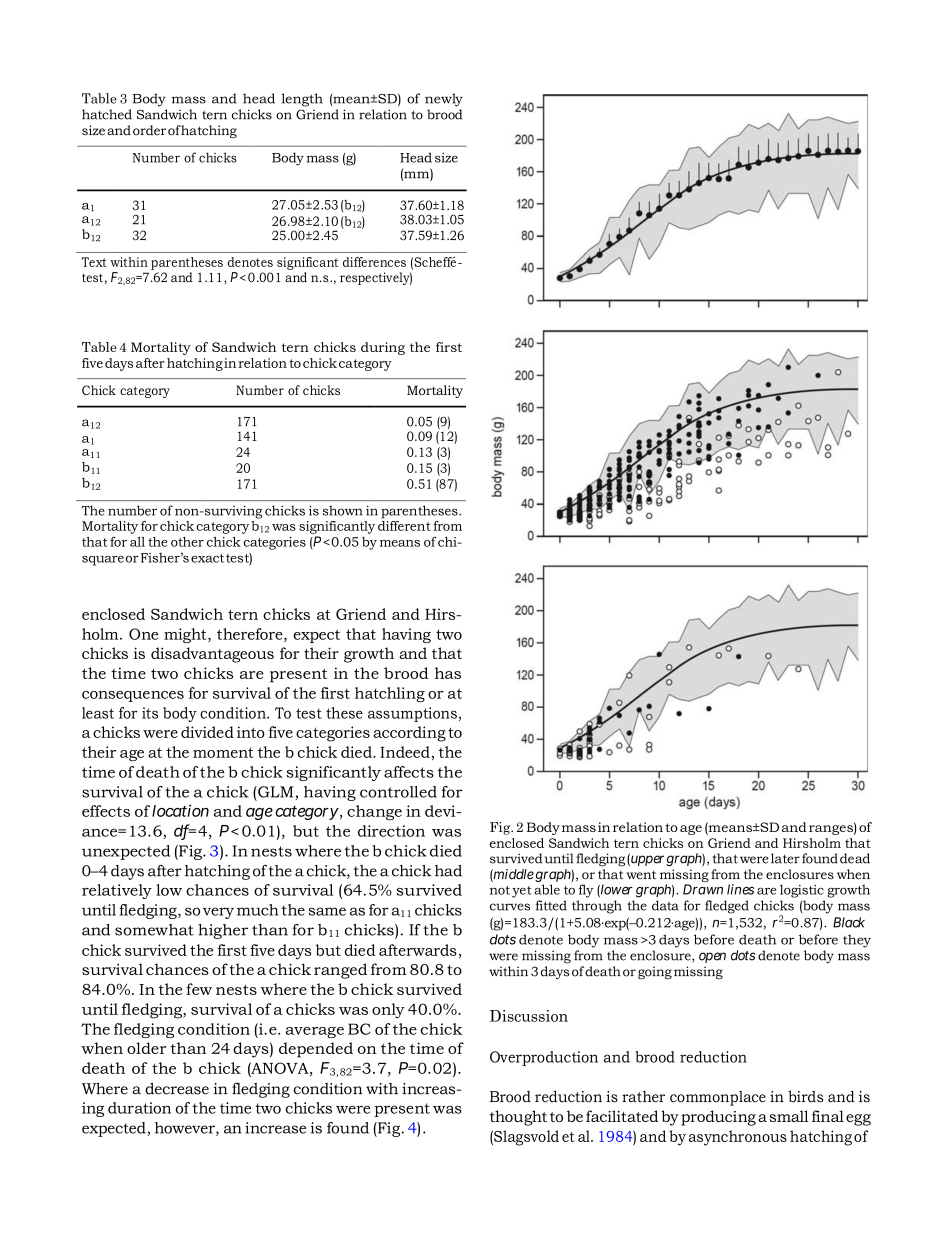 This screenshot has height=1257, width=952. I want to click on location, so click(180, 810).
